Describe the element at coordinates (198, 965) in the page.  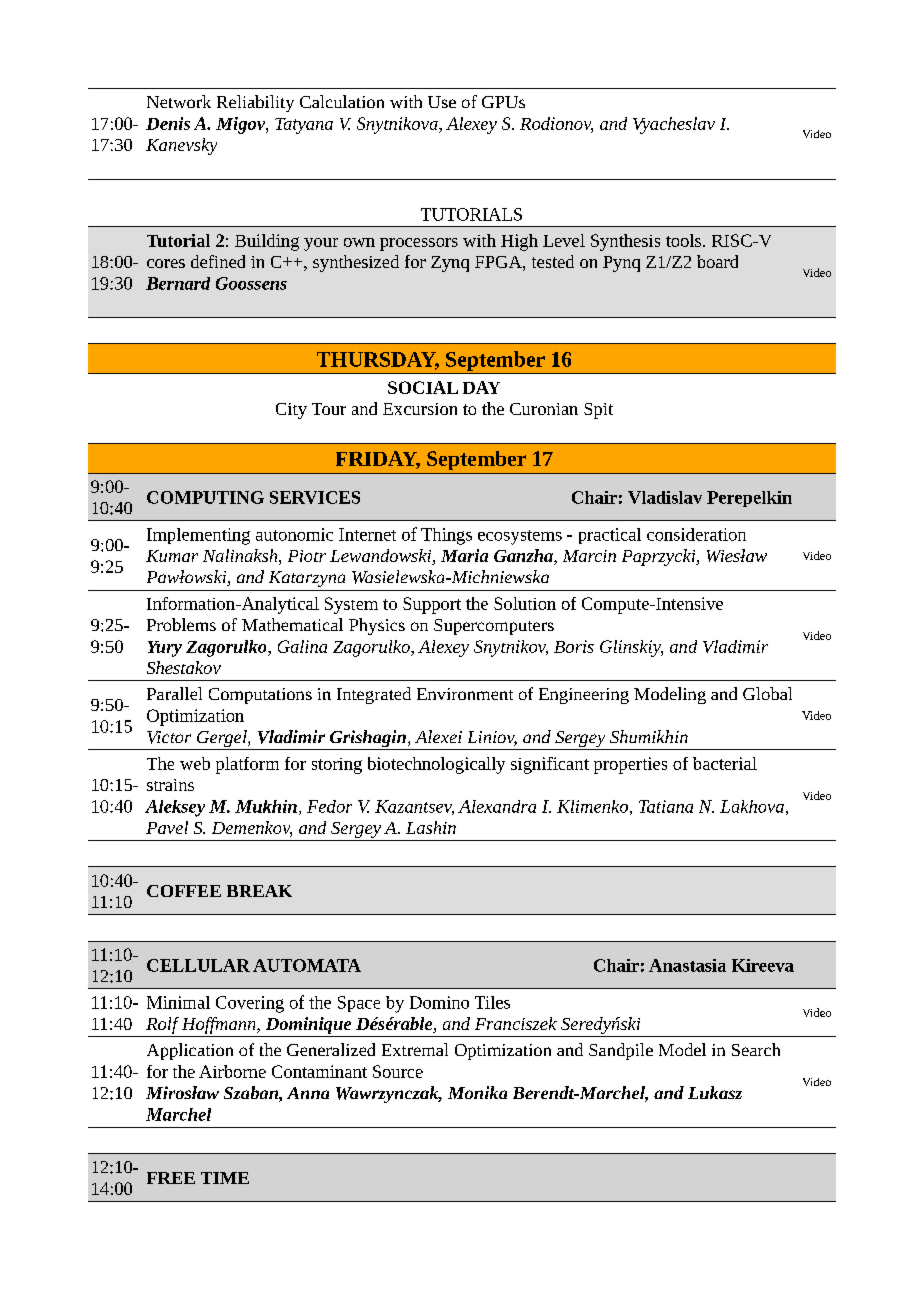
I see `CELLULAR` at that location.
